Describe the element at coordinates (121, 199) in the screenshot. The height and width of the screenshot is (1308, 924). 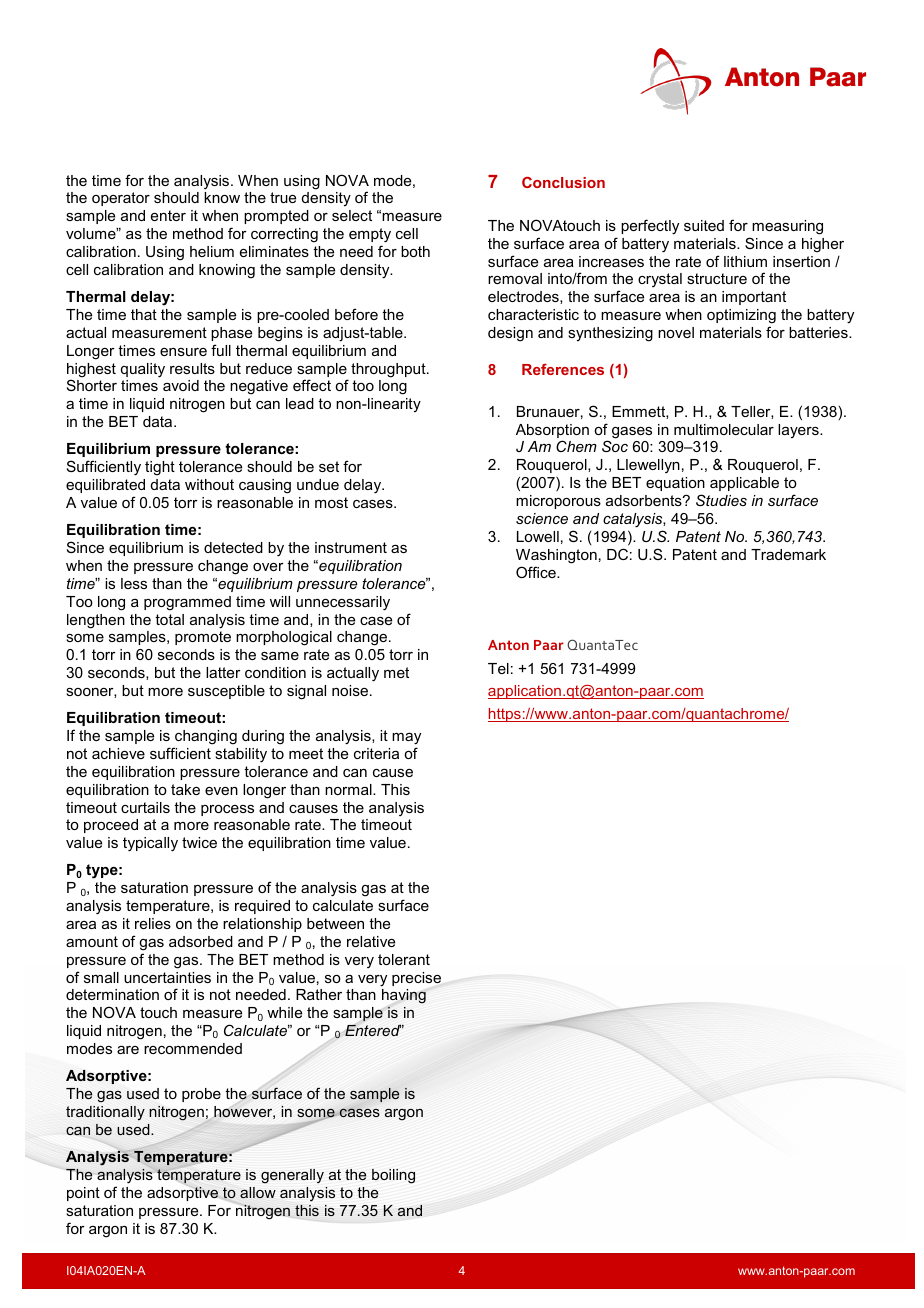
I see `operator` at that location.
